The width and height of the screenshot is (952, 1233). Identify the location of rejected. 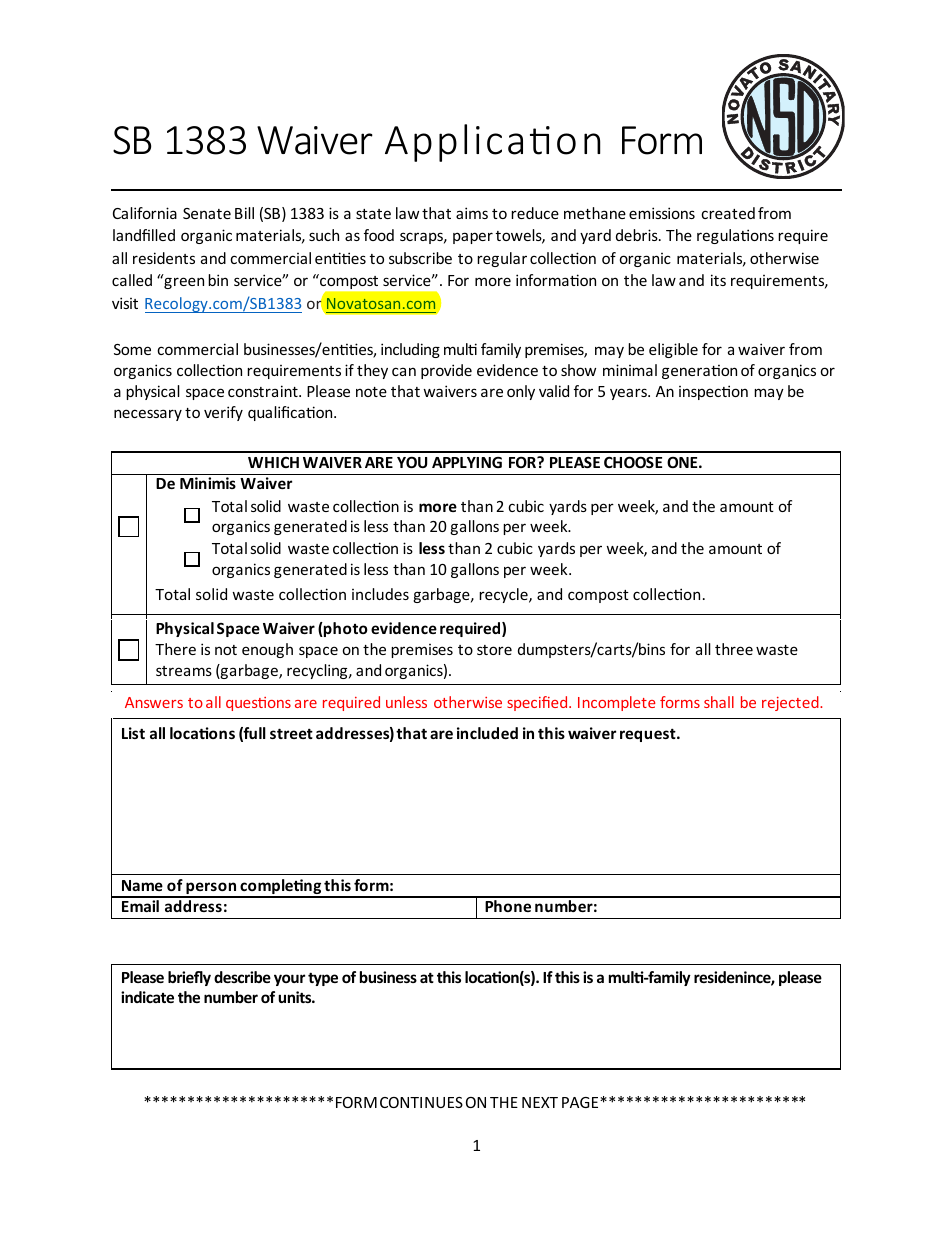
(791, 703).
